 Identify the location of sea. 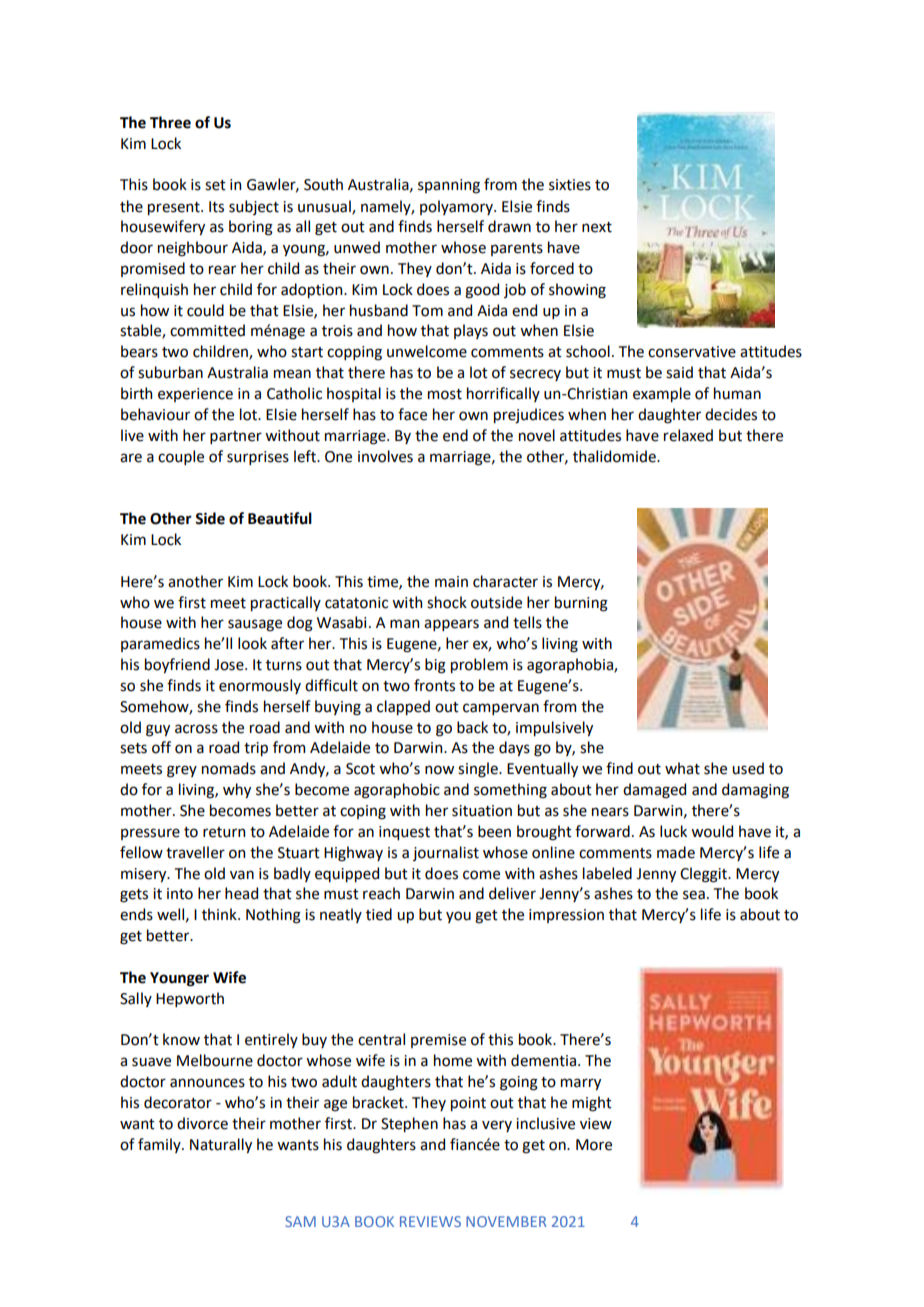
(694, 895).
